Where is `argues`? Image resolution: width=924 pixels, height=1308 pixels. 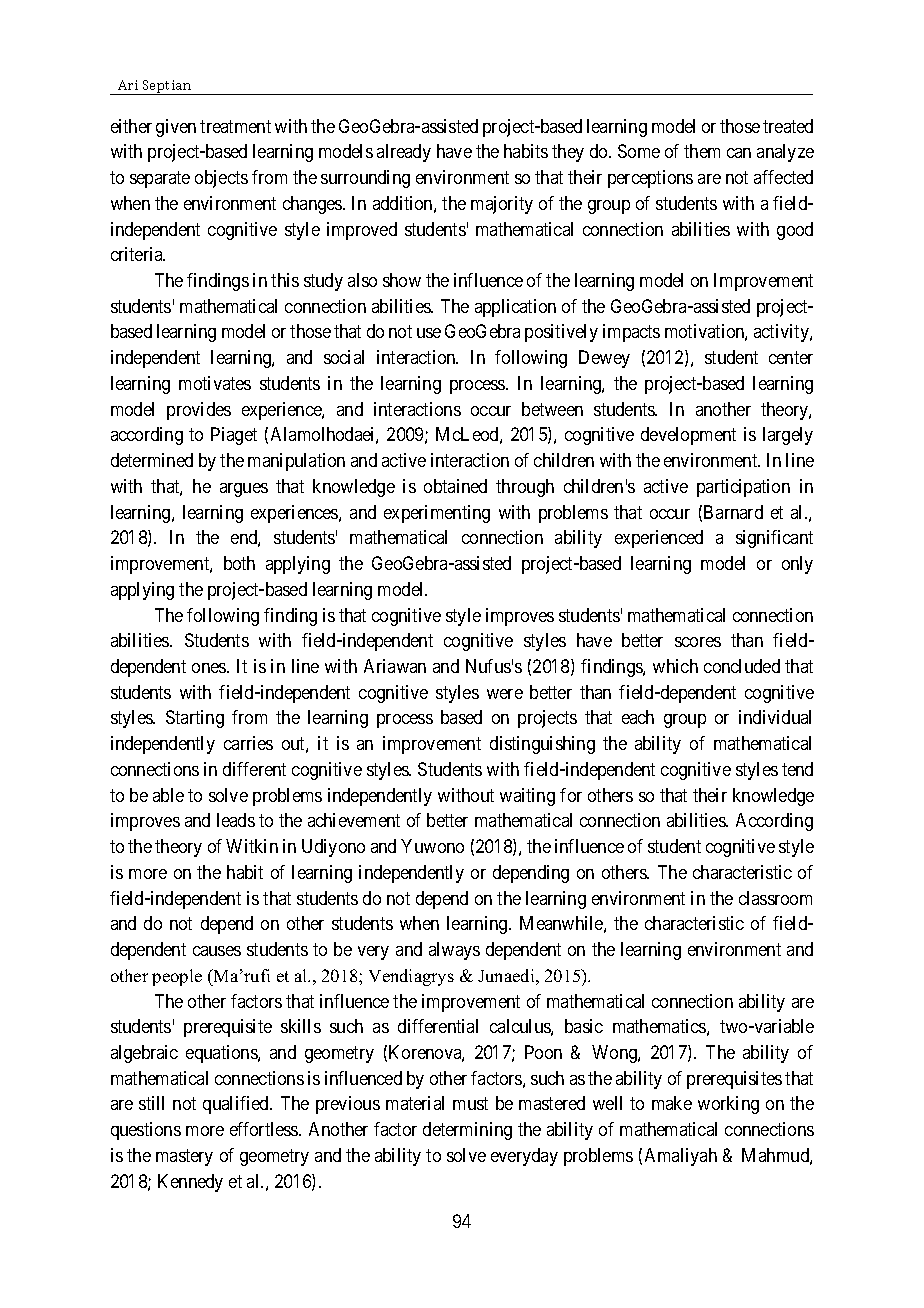 argues is located at coordinates (244, 490).
